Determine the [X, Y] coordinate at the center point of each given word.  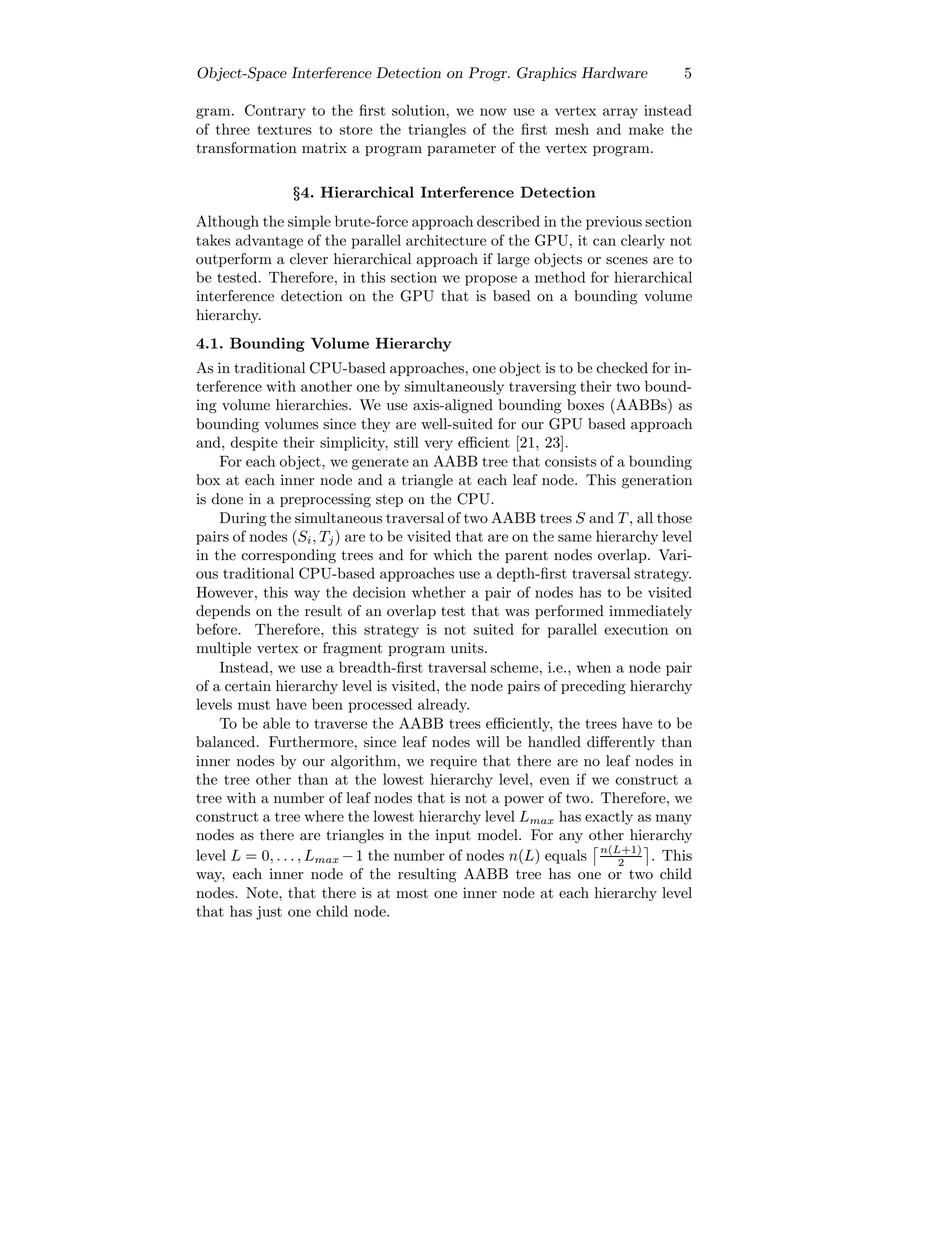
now [493, 112]
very [439, 445]
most [412, 893]
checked [622, 368]
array [620, 113]
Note [263, 893]
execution [636, 629]
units [468, 648]
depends [223, 612]
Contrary [275, 111]
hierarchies [313, 405]
